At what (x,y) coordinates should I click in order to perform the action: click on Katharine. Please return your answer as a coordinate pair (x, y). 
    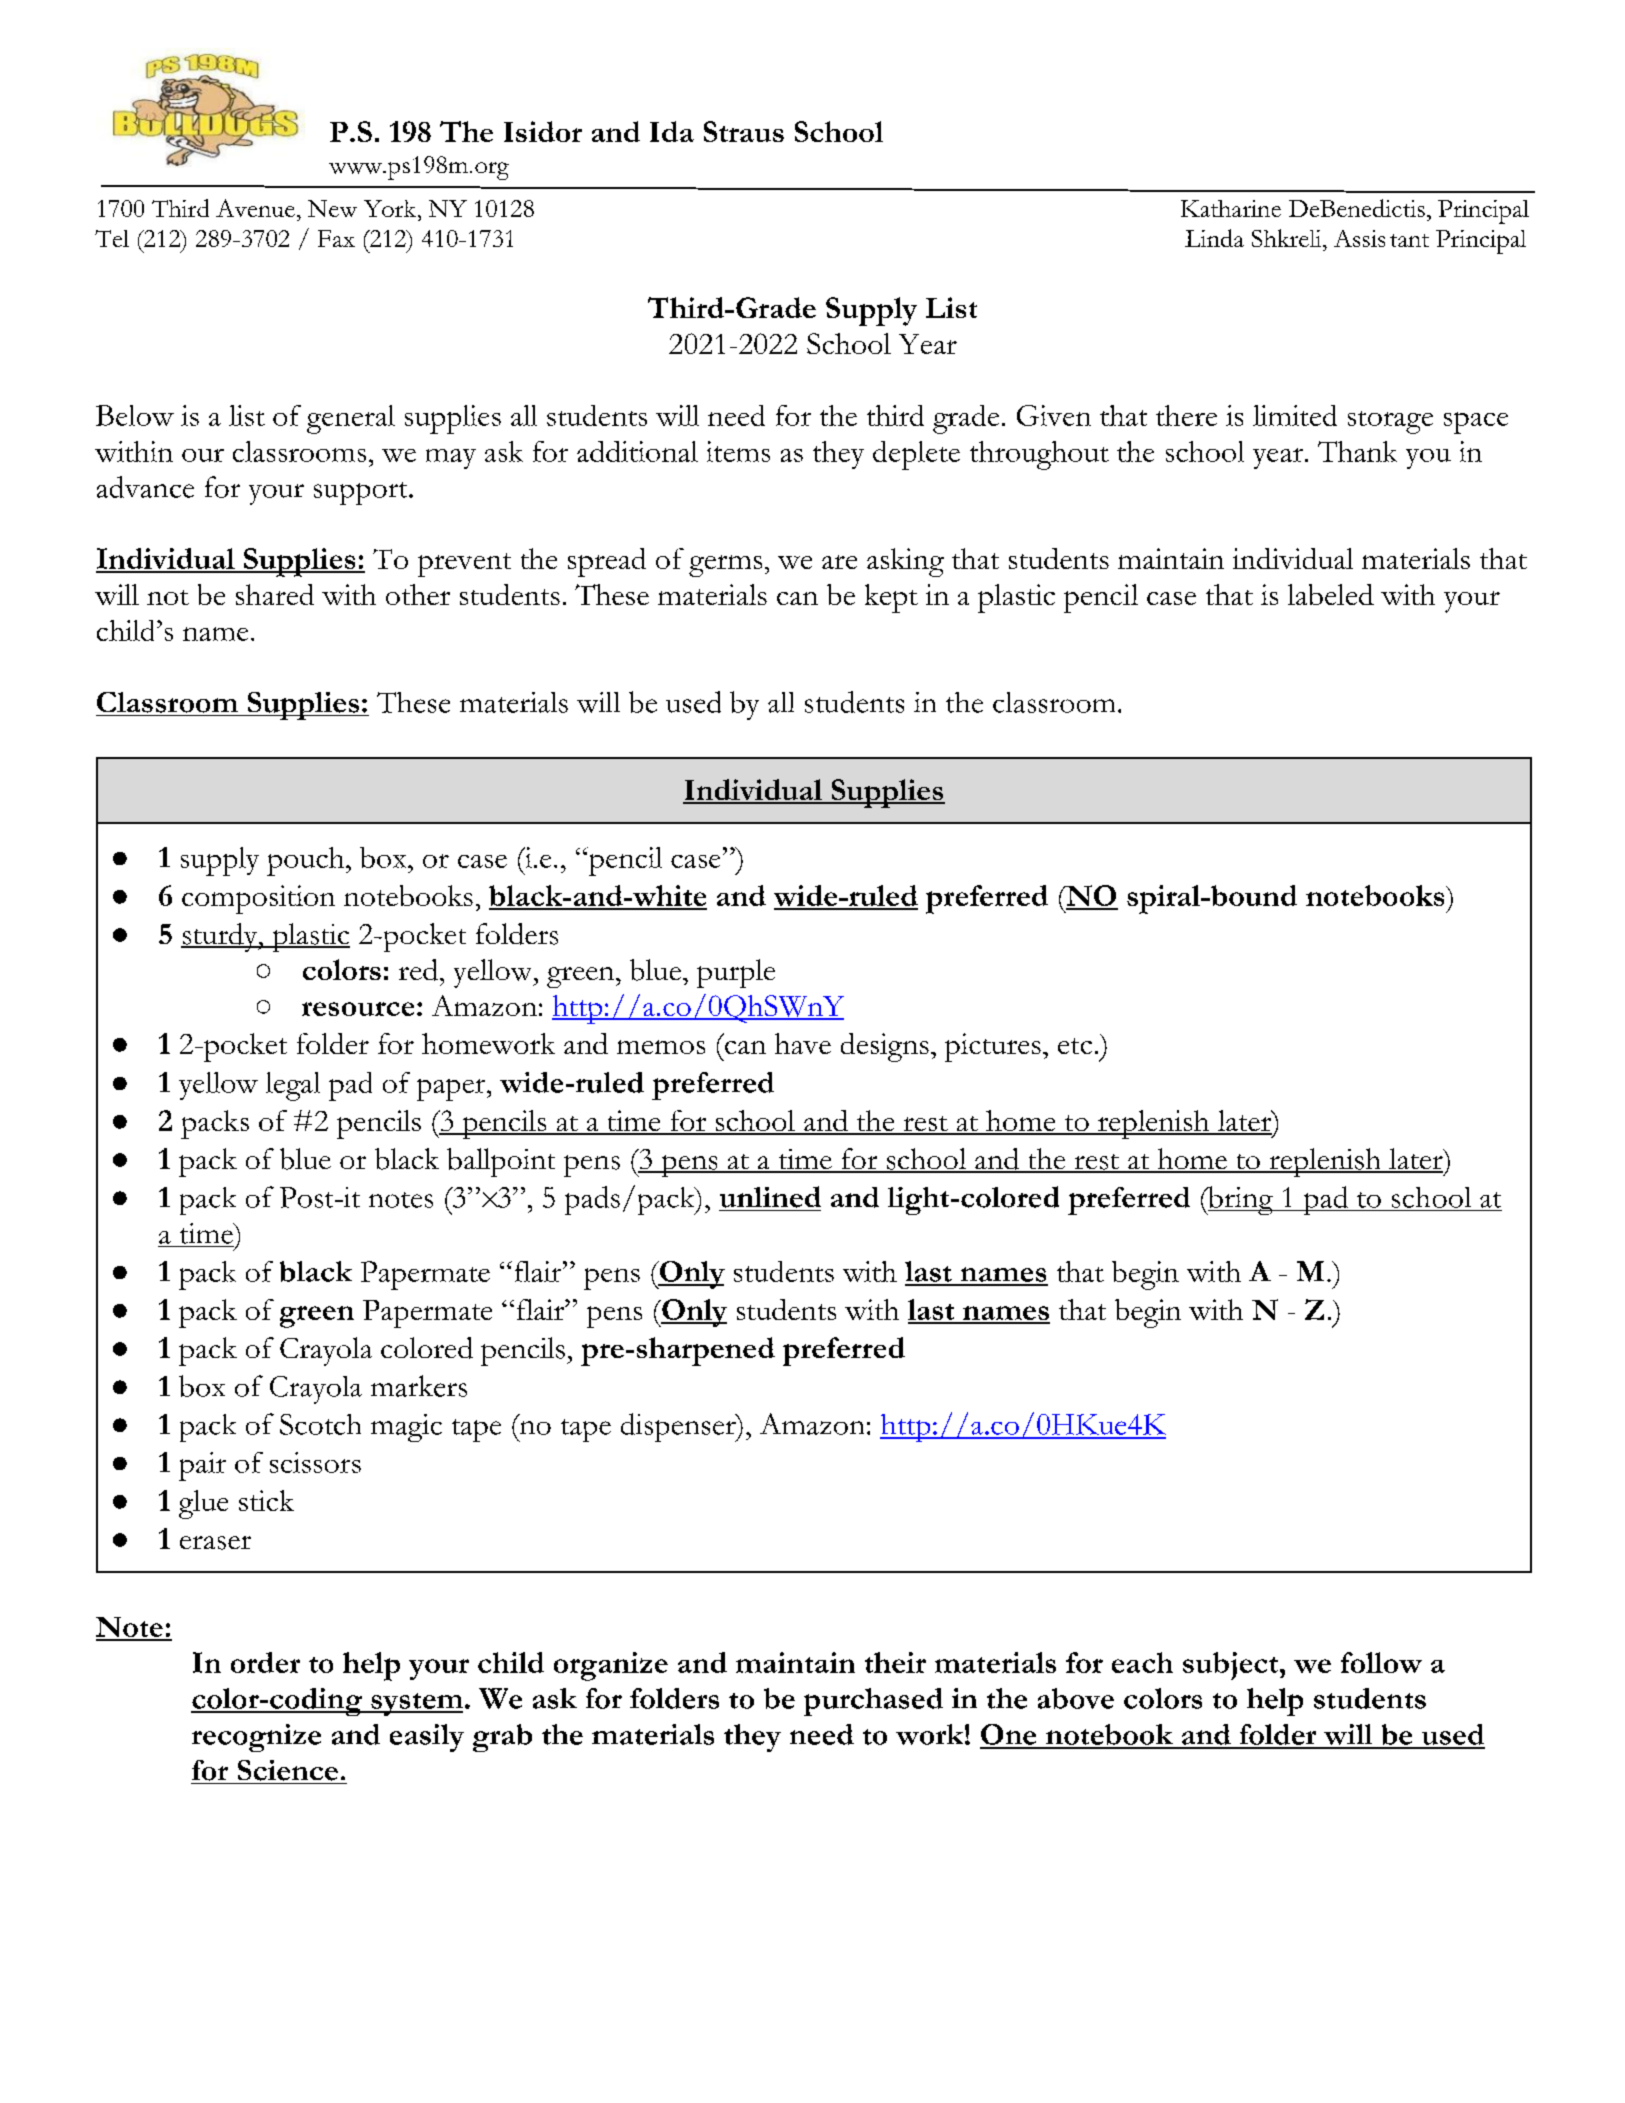
    Looking at the image, I should click on (1231, 208).
